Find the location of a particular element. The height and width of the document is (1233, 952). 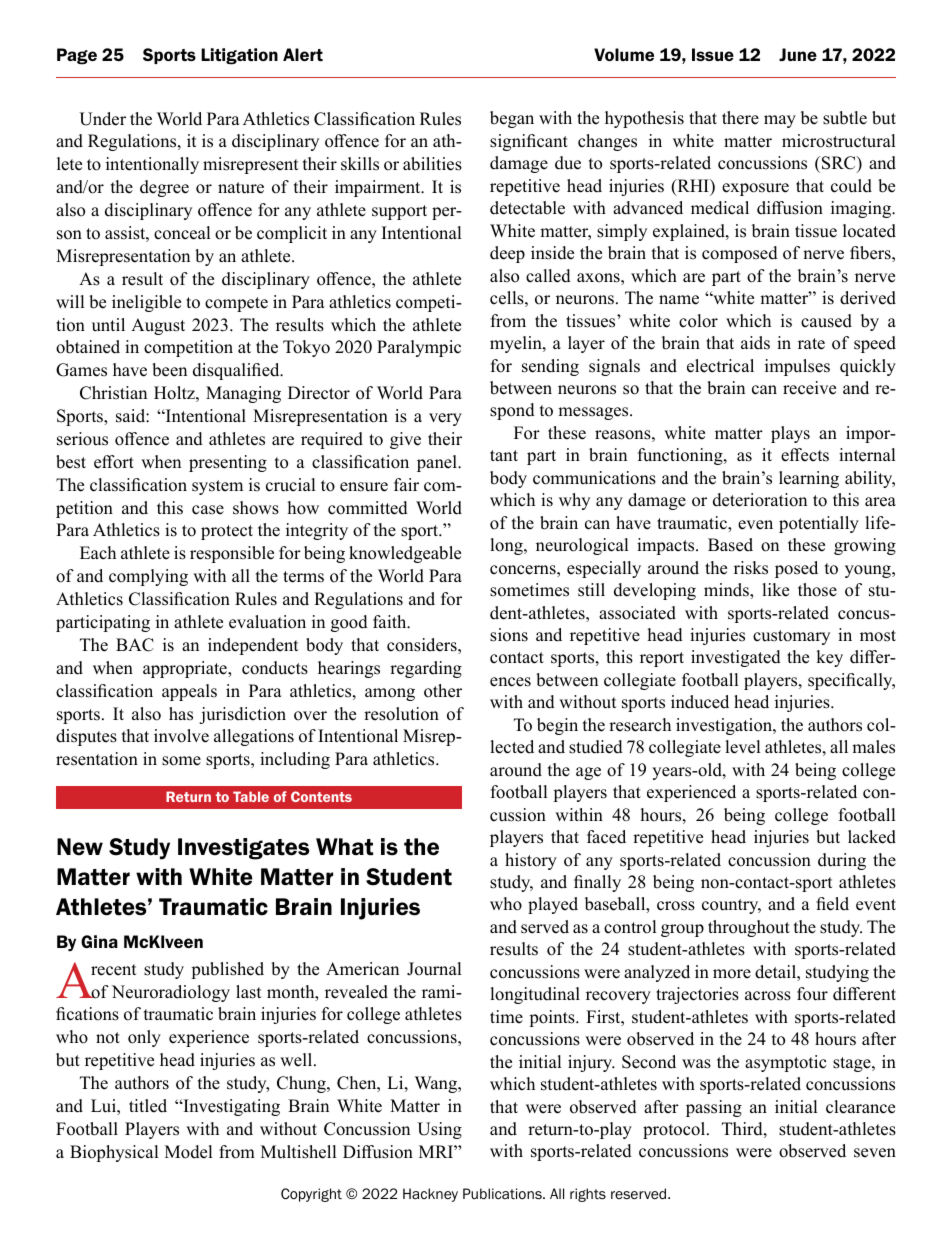

began is located at coordinates (512, 119).
